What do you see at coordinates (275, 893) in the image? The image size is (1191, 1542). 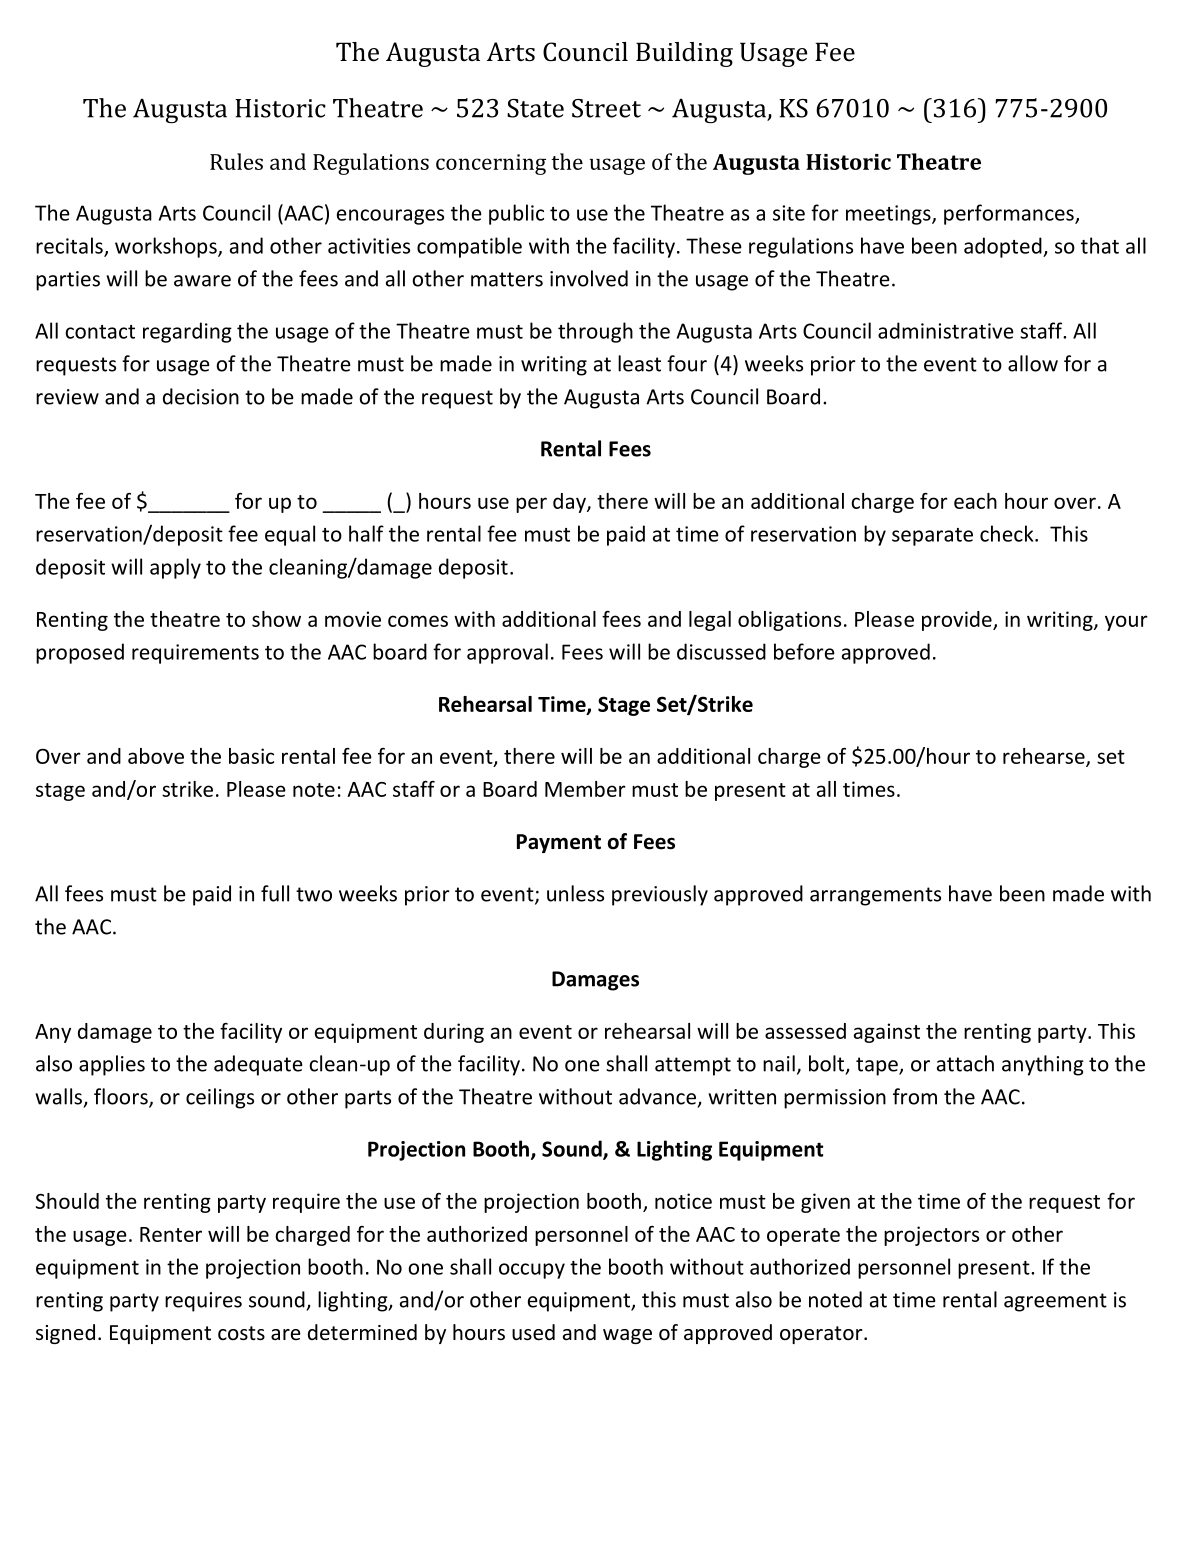 I see `full` at bounding box center [275, 893].
